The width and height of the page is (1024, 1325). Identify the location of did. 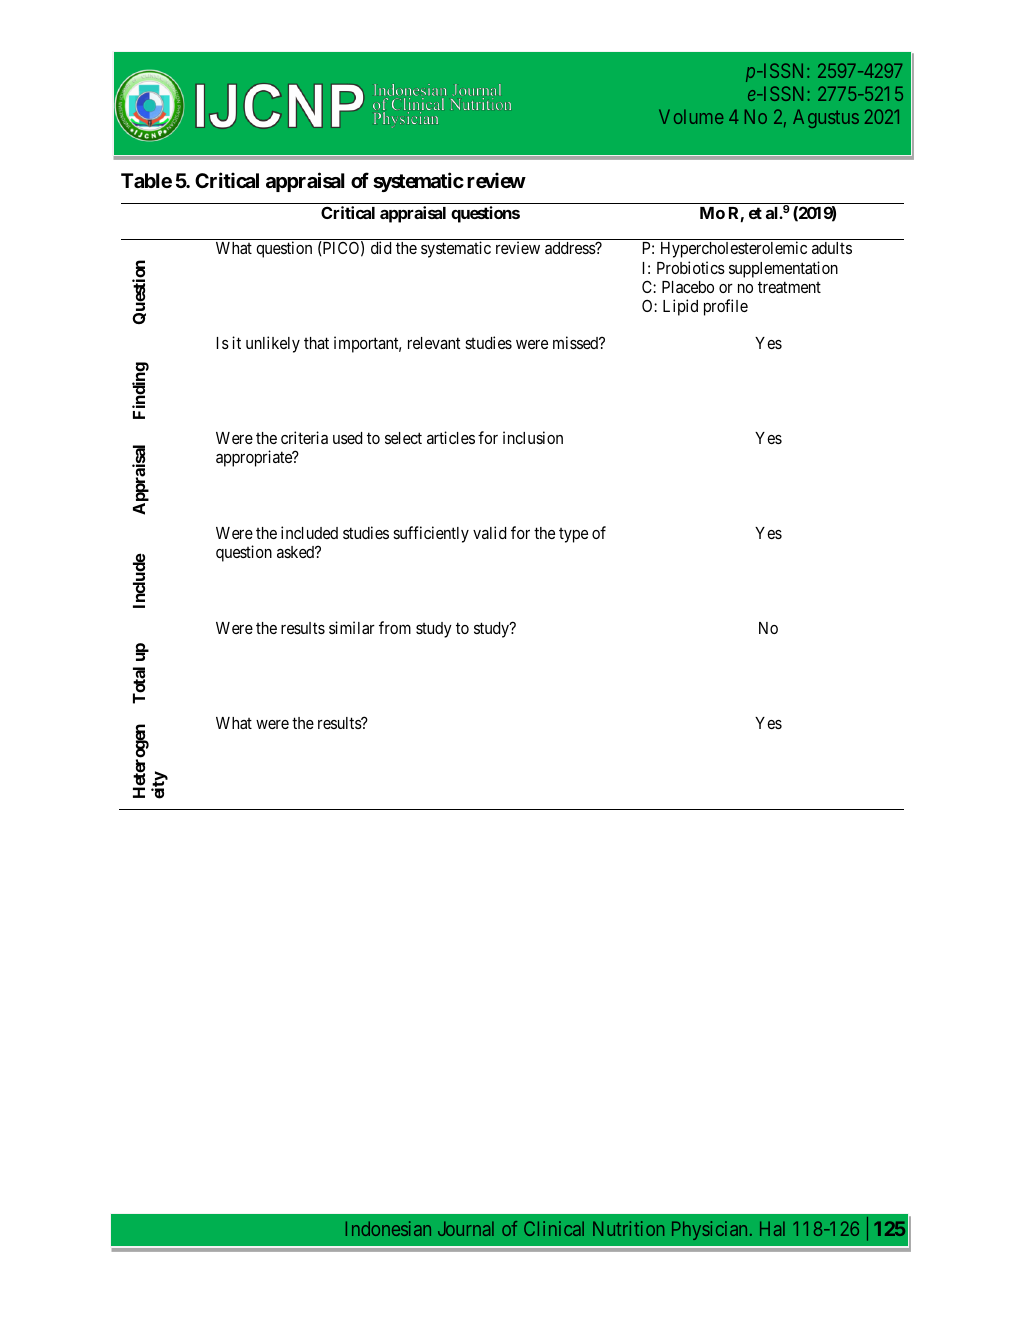
(381, 247).
